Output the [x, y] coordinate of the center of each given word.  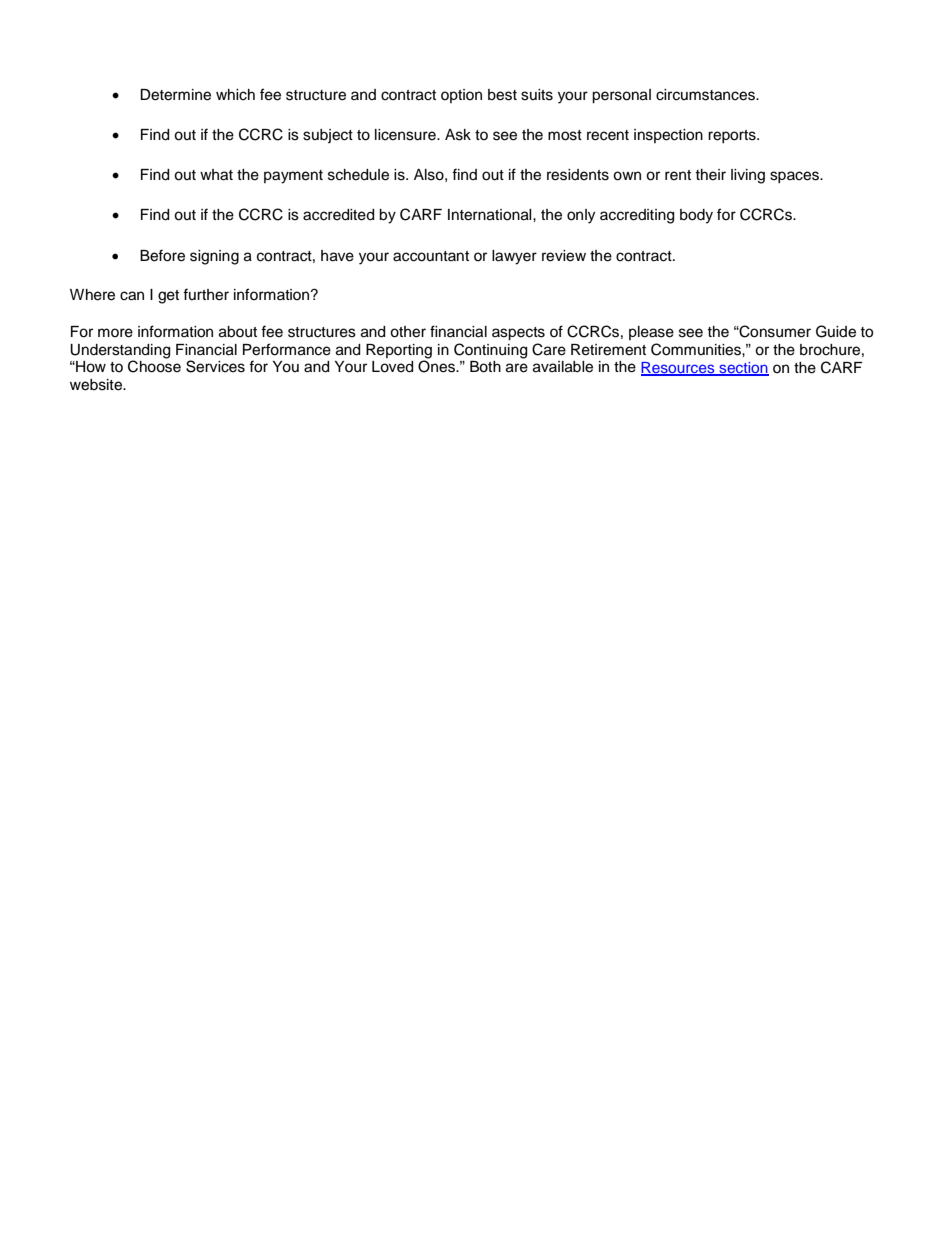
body [696, 216]
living [748, 176]
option [461, 96]
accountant [431, 256]
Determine [175, 95]
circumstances [706, 95]
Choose [154, 366]
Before [162, 255]
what [216, 175]
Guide [836, 331]
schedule [358, 175]
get [168, 297]
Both [485, 367]
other [408, 332]
